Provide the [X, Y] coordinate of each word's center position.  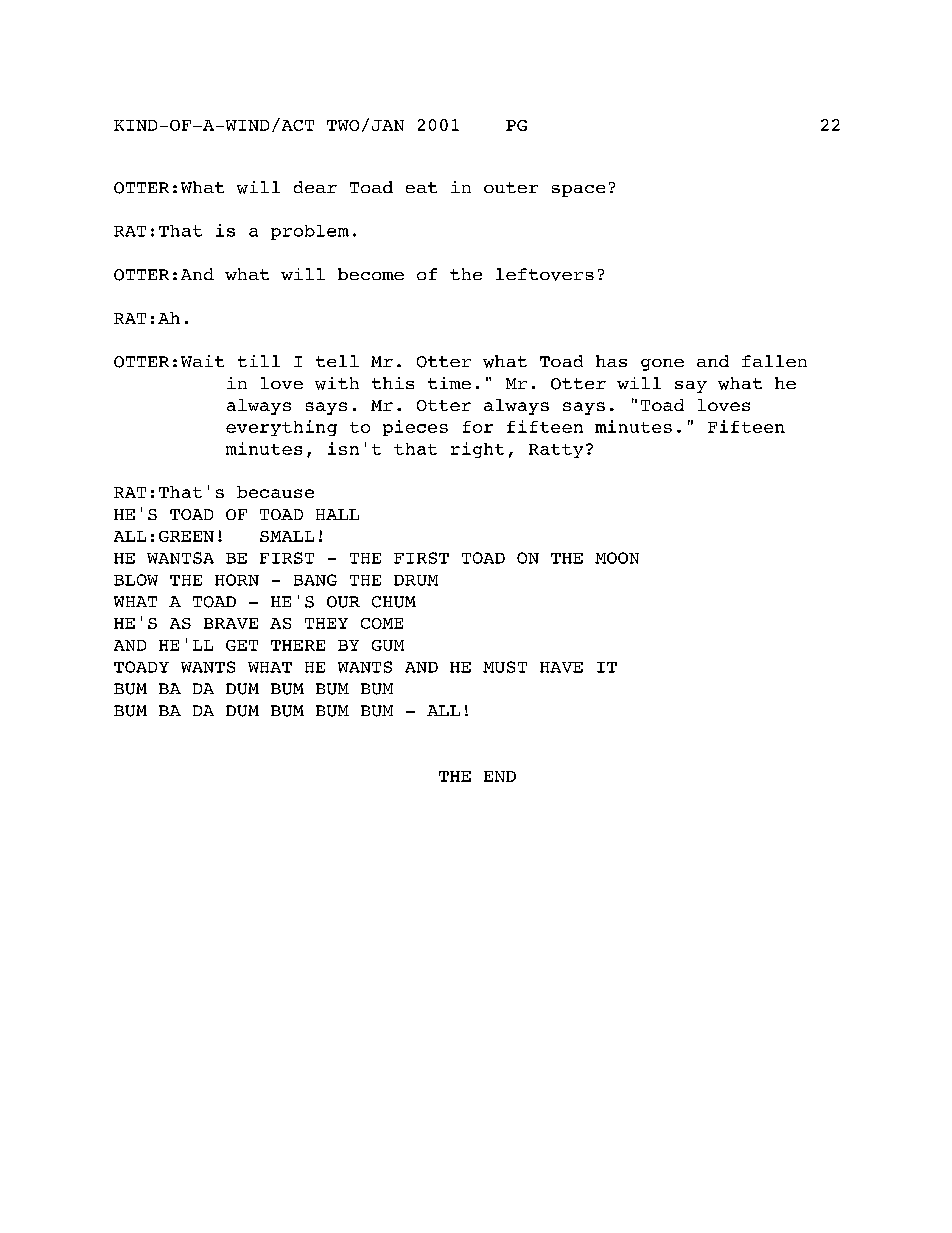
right [477, 450]
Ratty [556, 451]
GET [242, 645]
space [578, 191]
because [275, 492]
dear [315, 187]
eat [421, 187]
